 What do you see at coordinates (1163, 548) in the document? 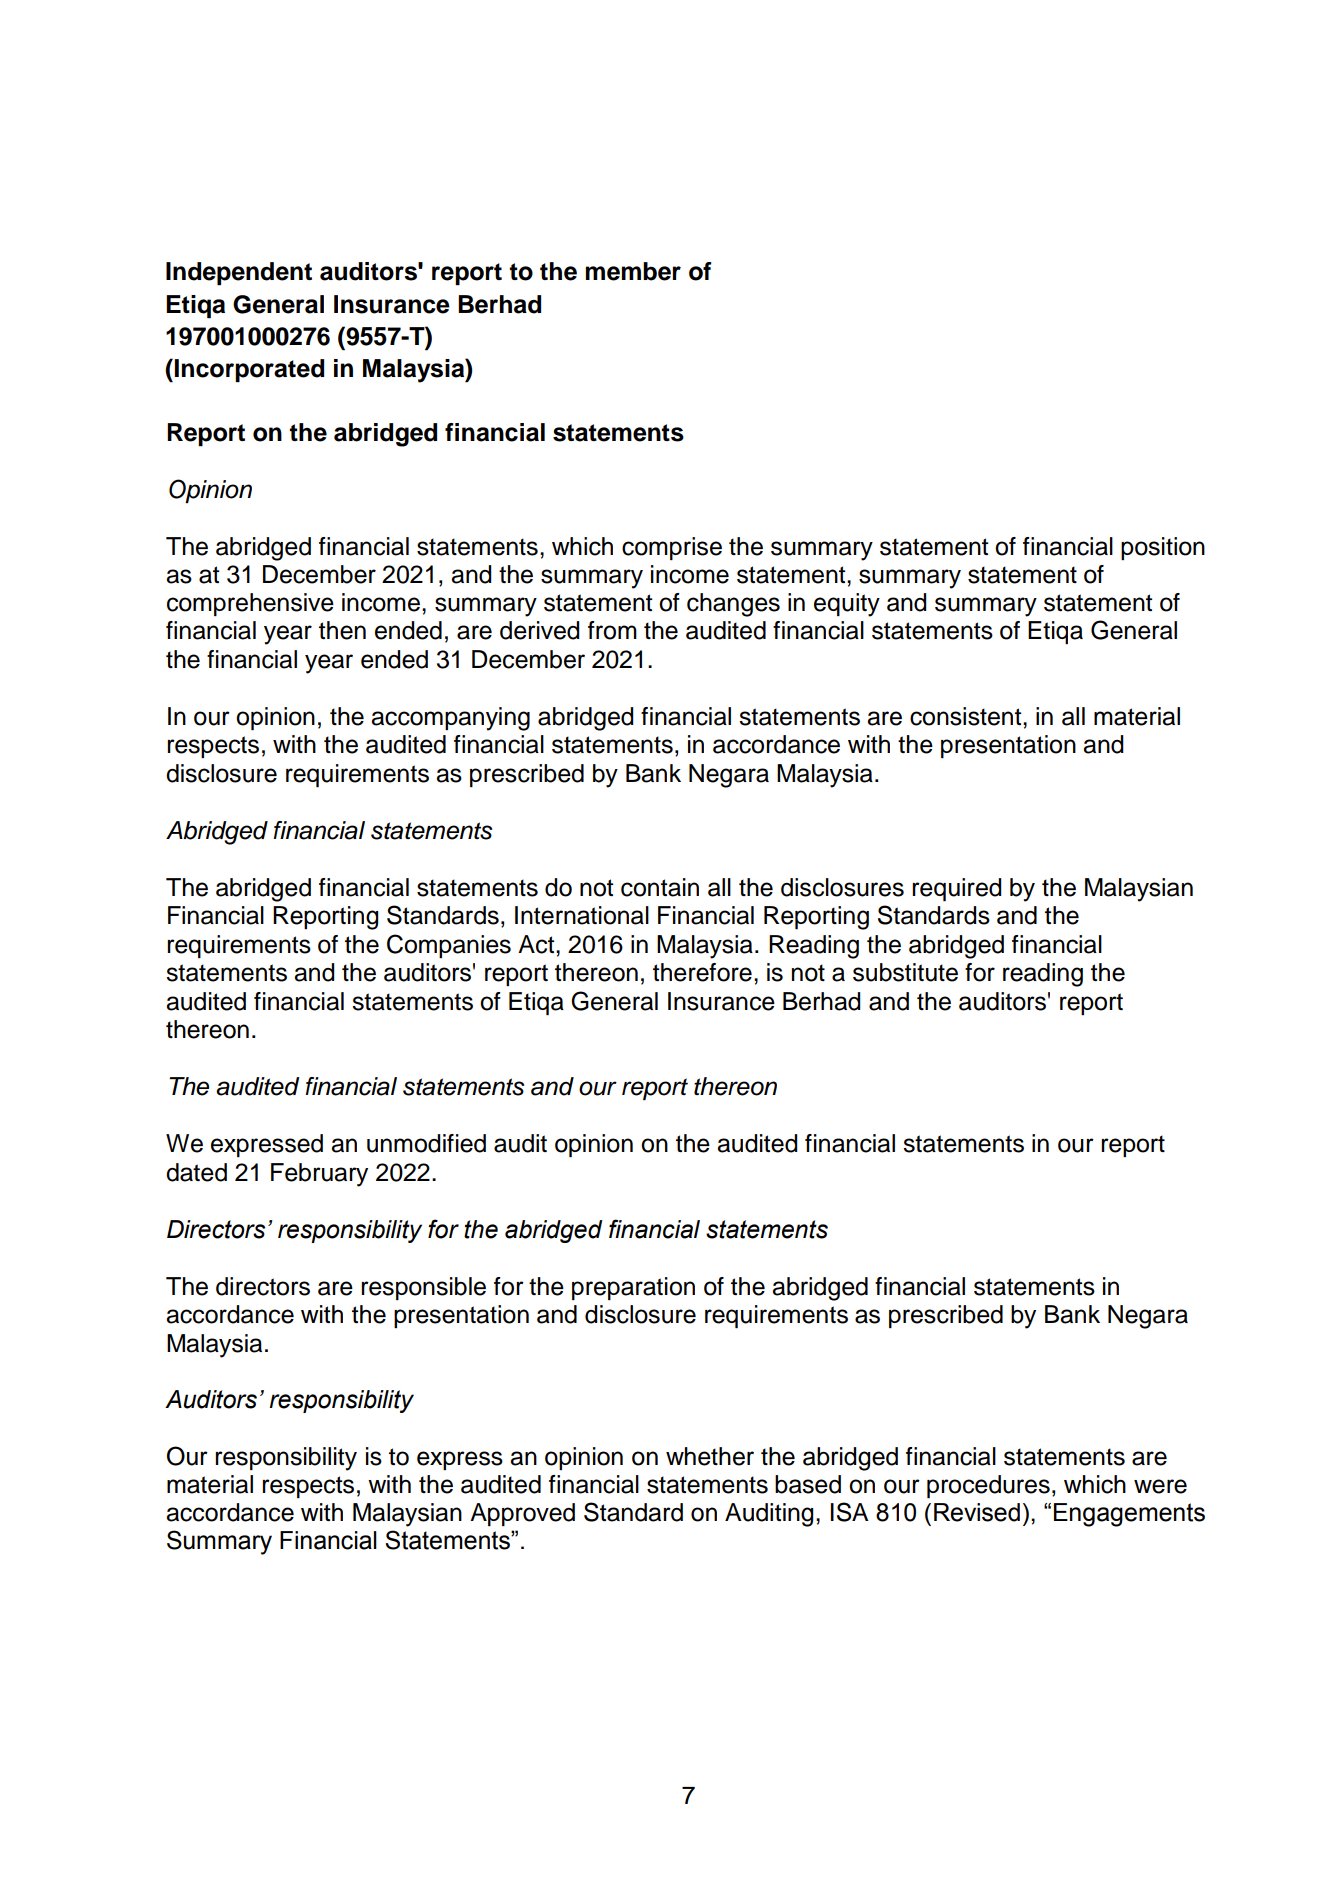
I see `position` at bounding box center [1163, 548].
